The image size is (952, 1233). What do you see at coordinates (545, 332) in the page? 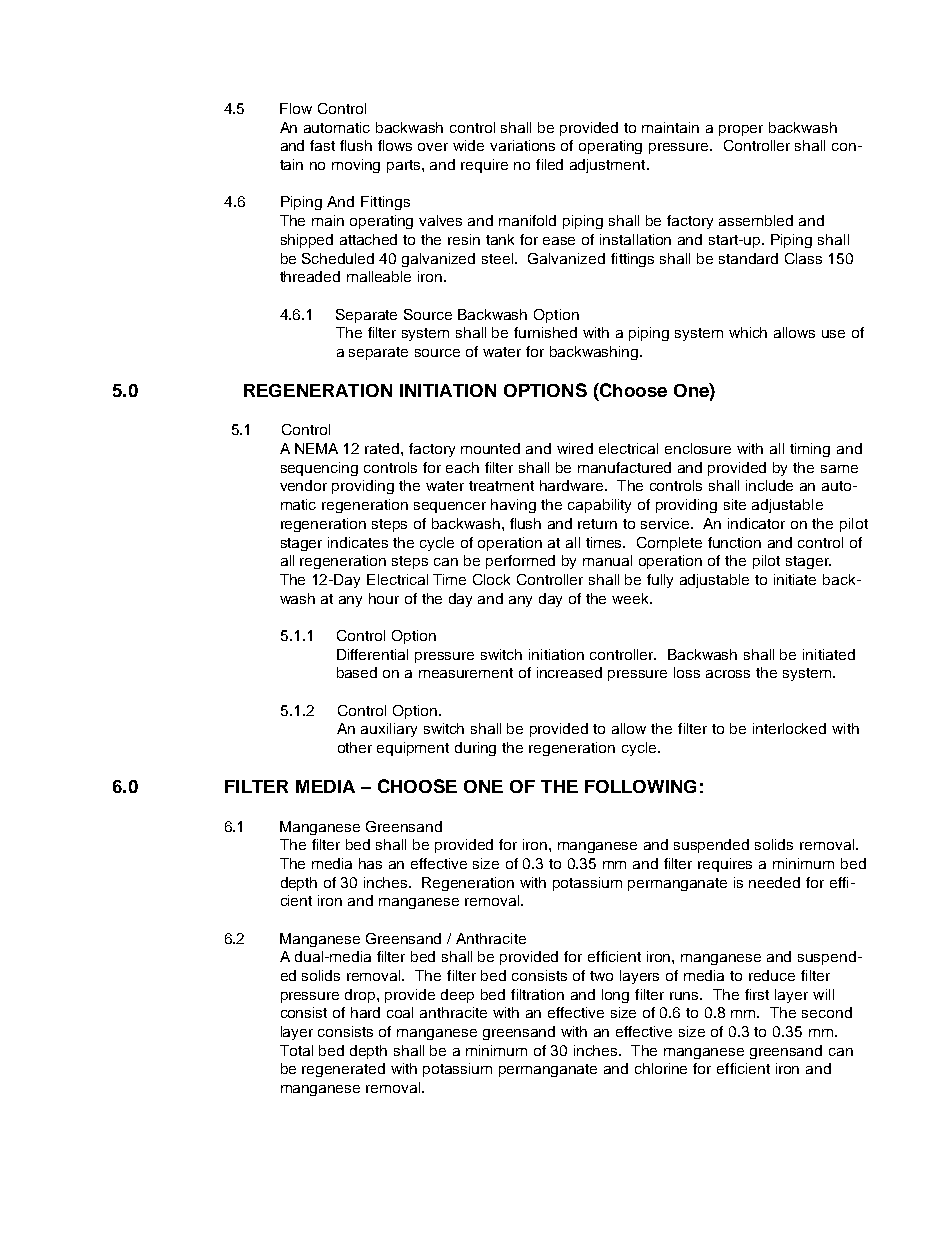
I see `furnished` at bounding box center [545, 332].
